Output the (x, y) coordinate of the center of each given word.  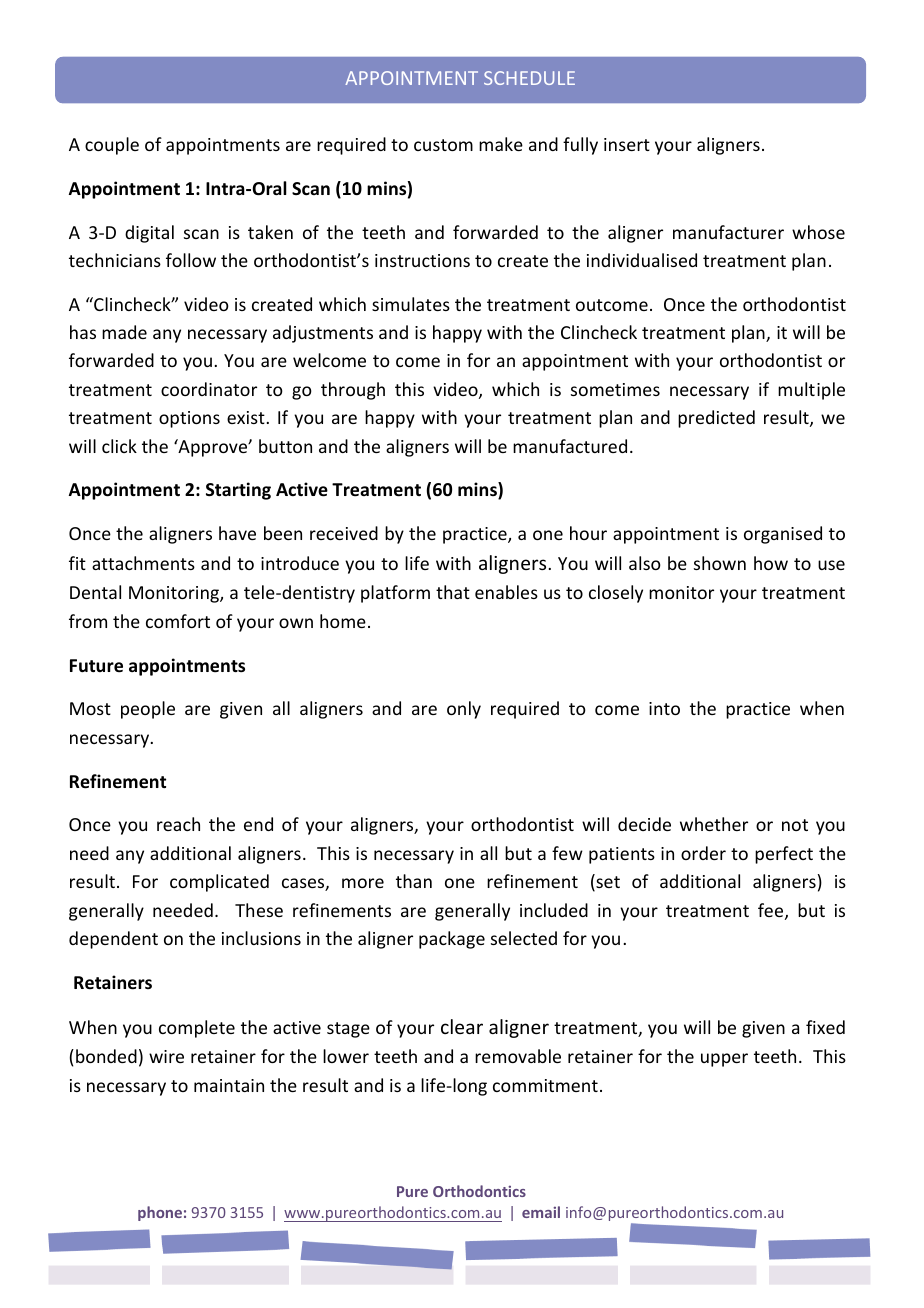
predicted (716, 419)
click (119, 446)
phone (160, 1213)
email (541, 1212)
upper (724, 1060)
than (414, 881)
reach (178, 824)
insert (627, 144)
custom (443, 145)
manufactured (570, 446)
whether (714, 824)
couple (112, 146)
